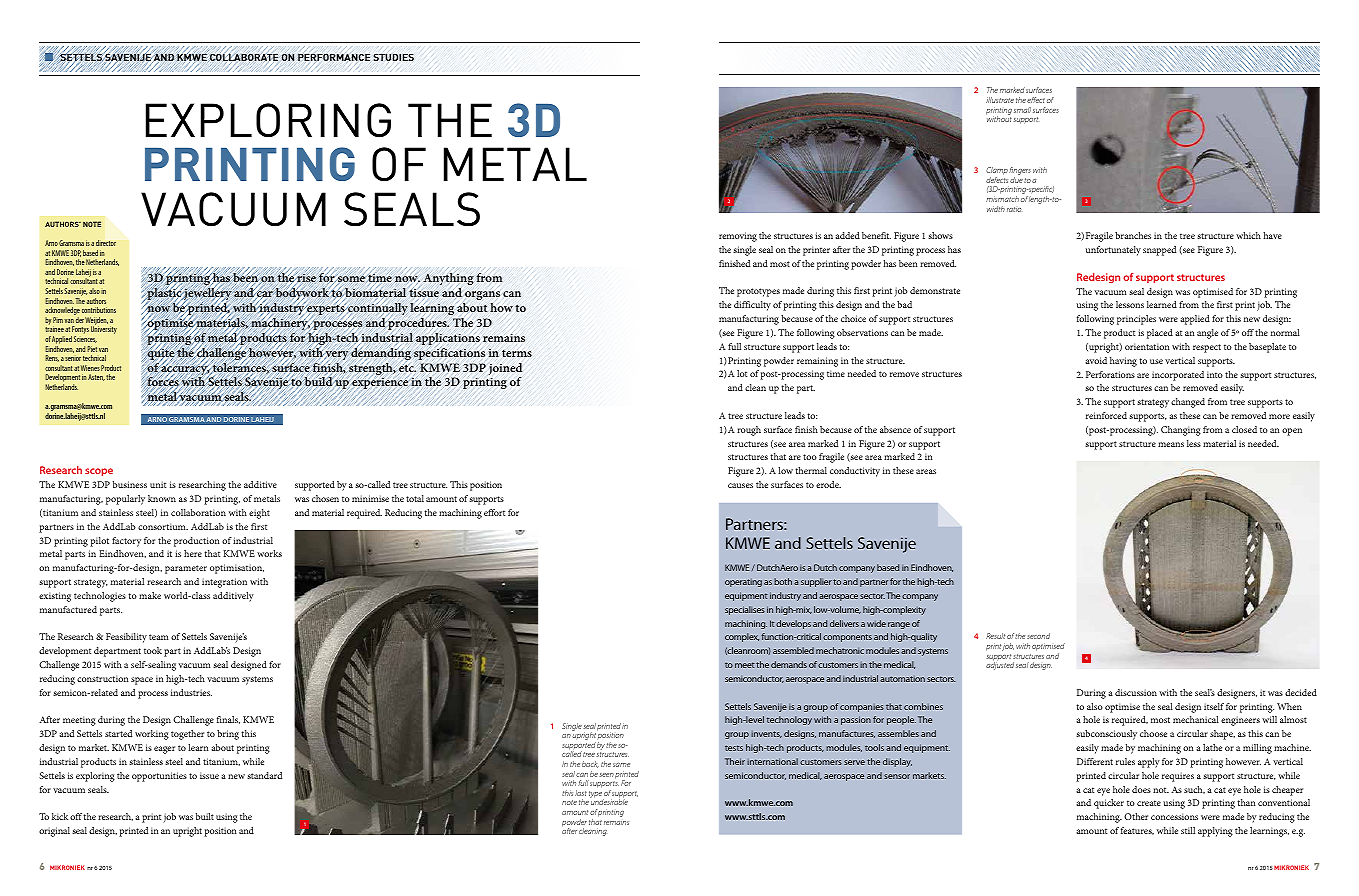 The width and height of the screenshot is (1359, 896). I want to click on COLLABORATE, so click(244, 57).
